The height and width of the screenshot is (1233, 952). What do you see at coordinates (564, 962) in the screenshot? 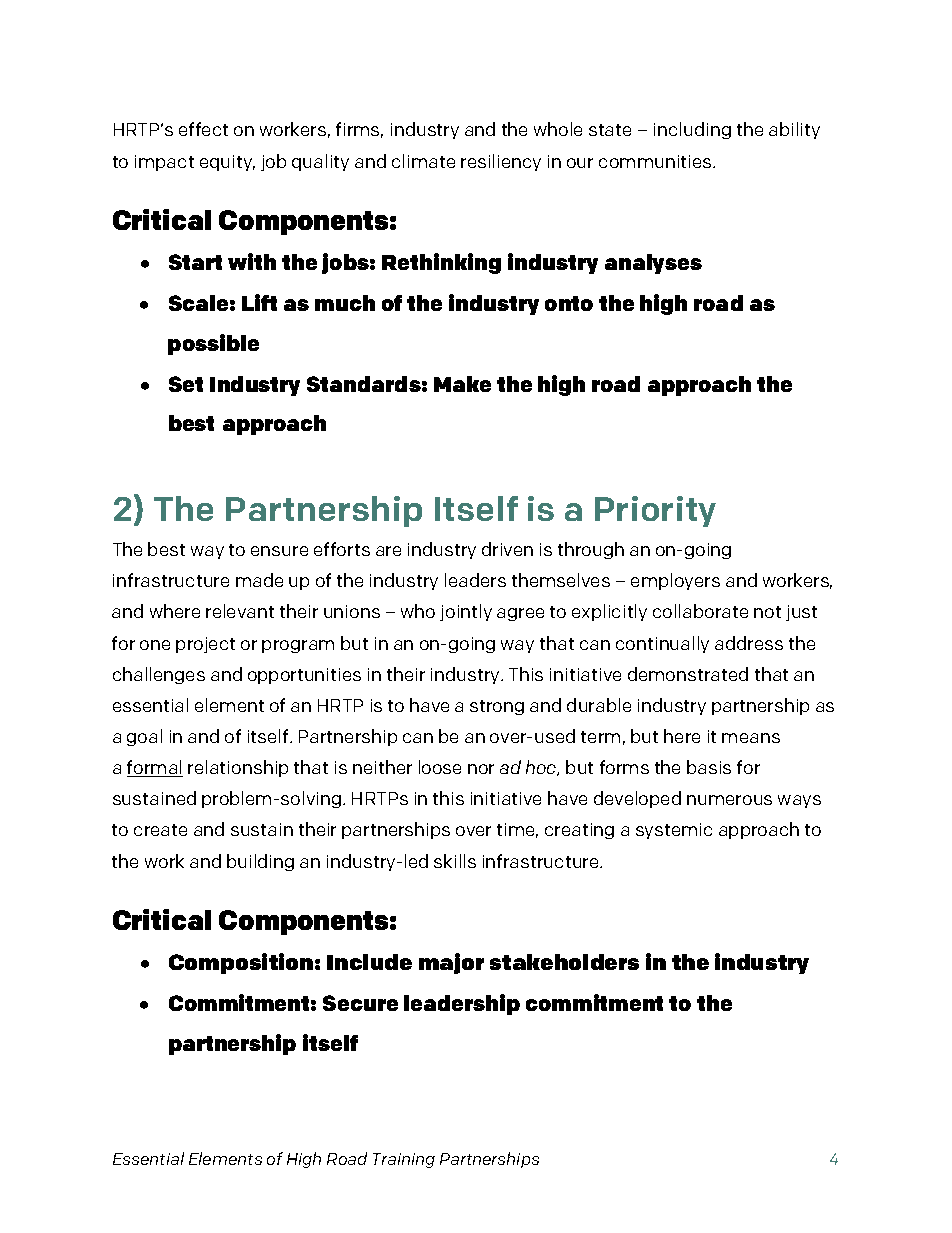
I see `stakeholders` at bounding box center [564, 962].
